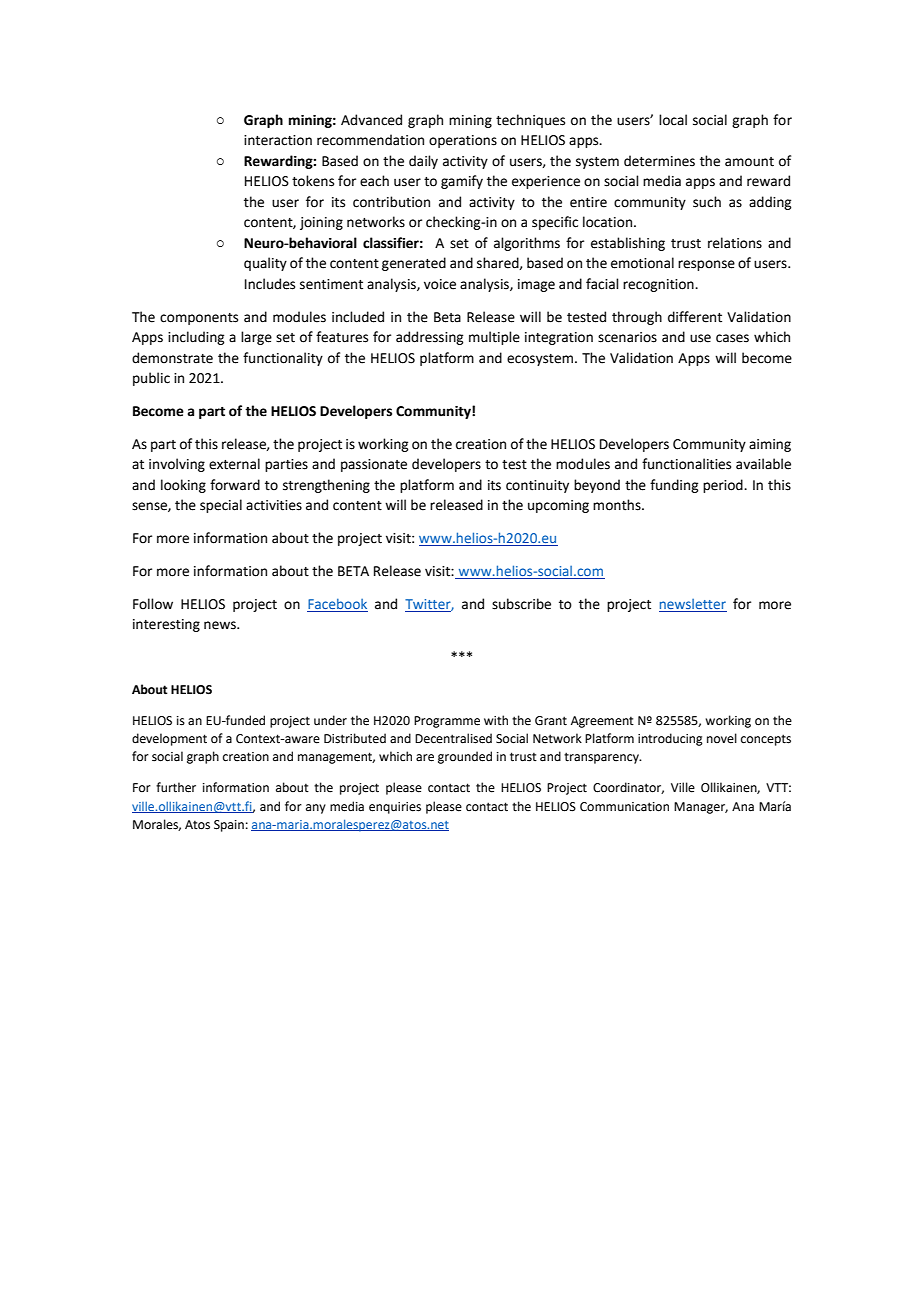  What do you see at coordinates (695, 317) in the screenshot?
I see `different` at bounding box center [695, 317].
